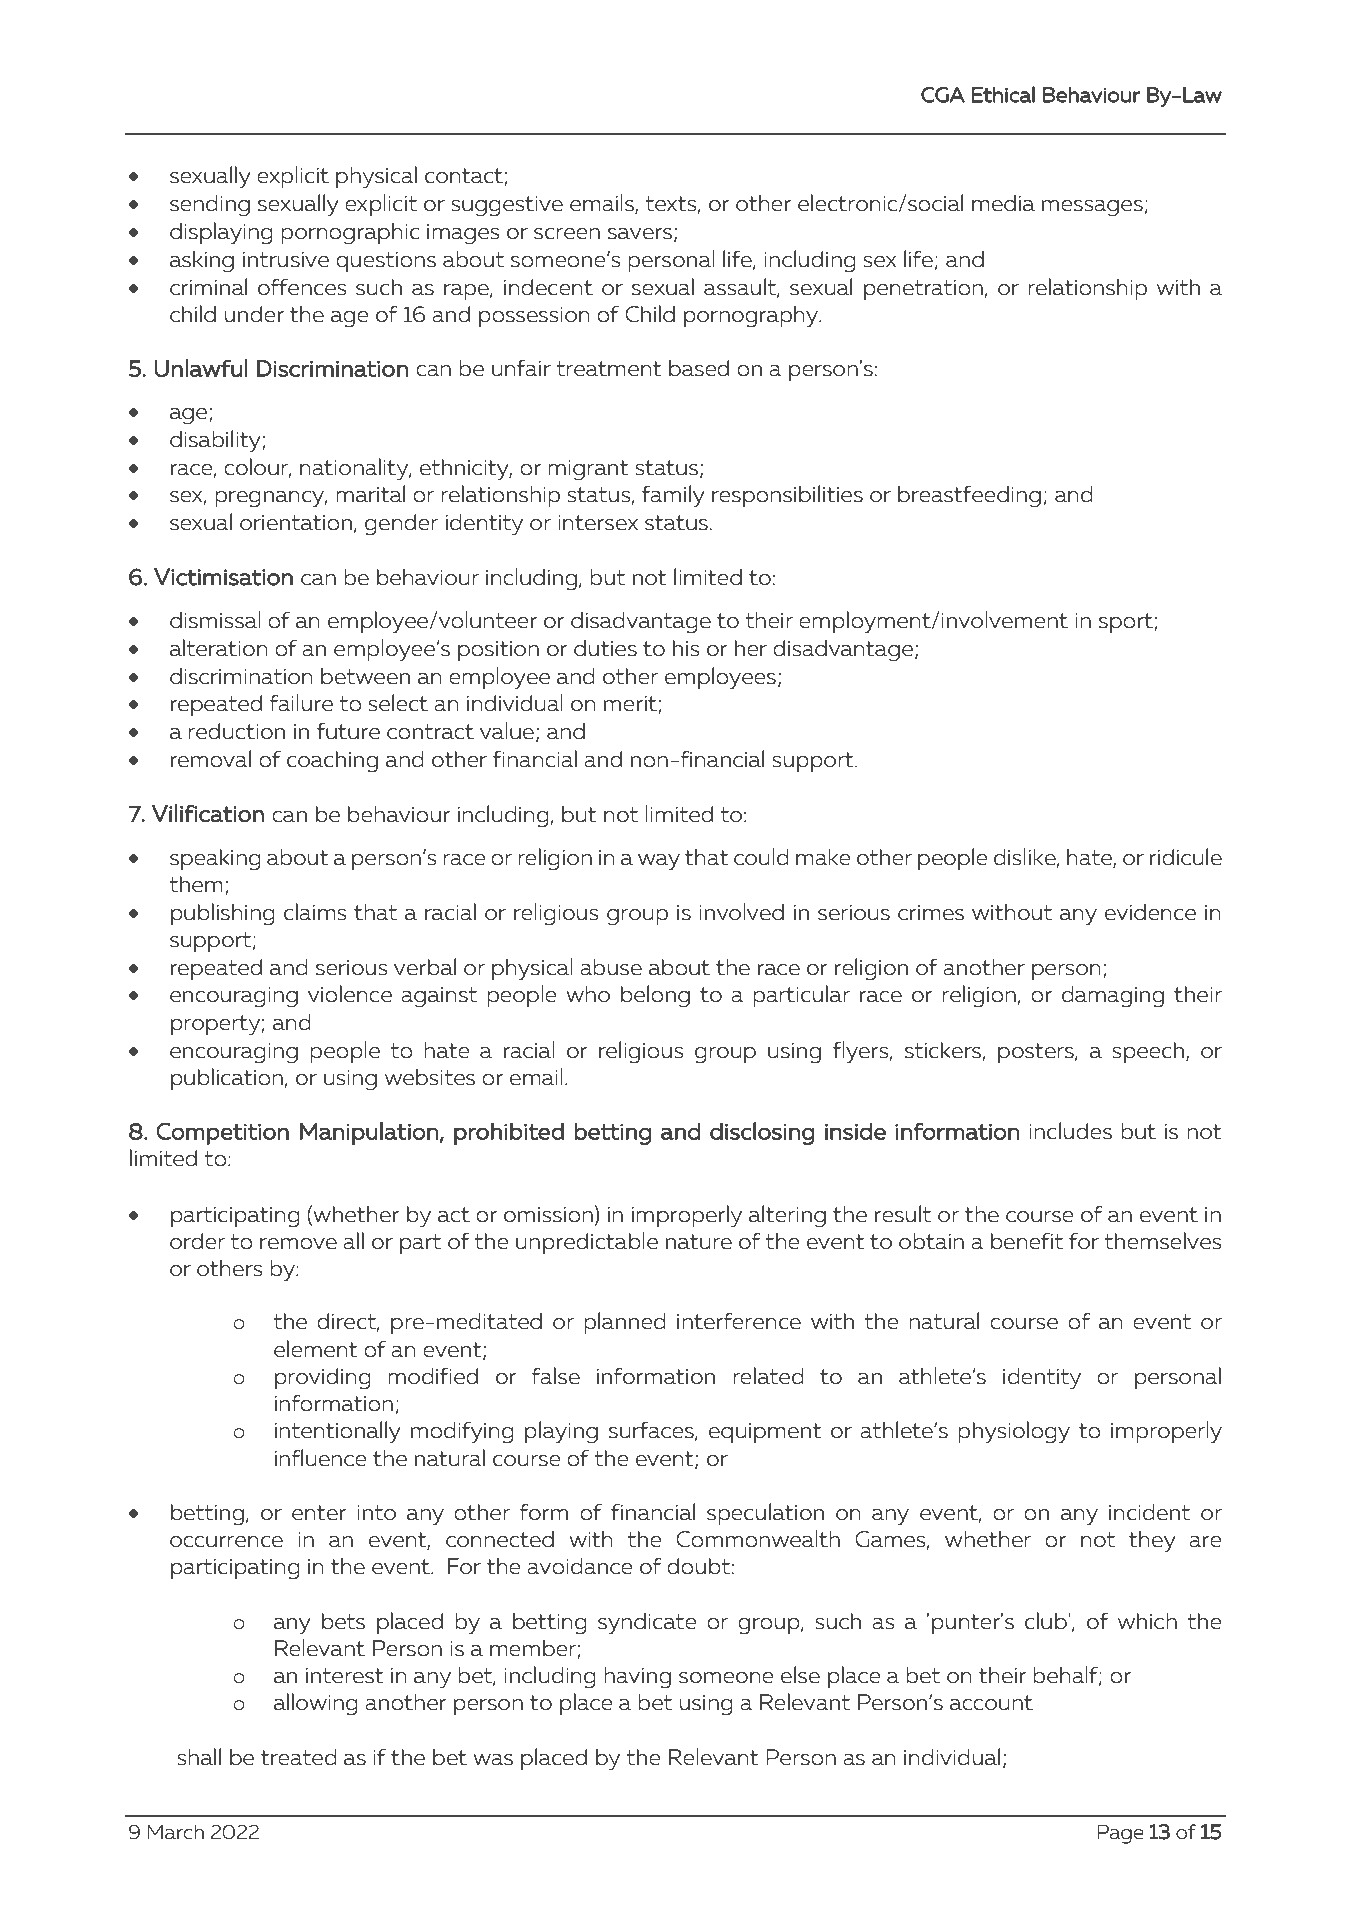  I want to click on screen, so click(567, 234).
